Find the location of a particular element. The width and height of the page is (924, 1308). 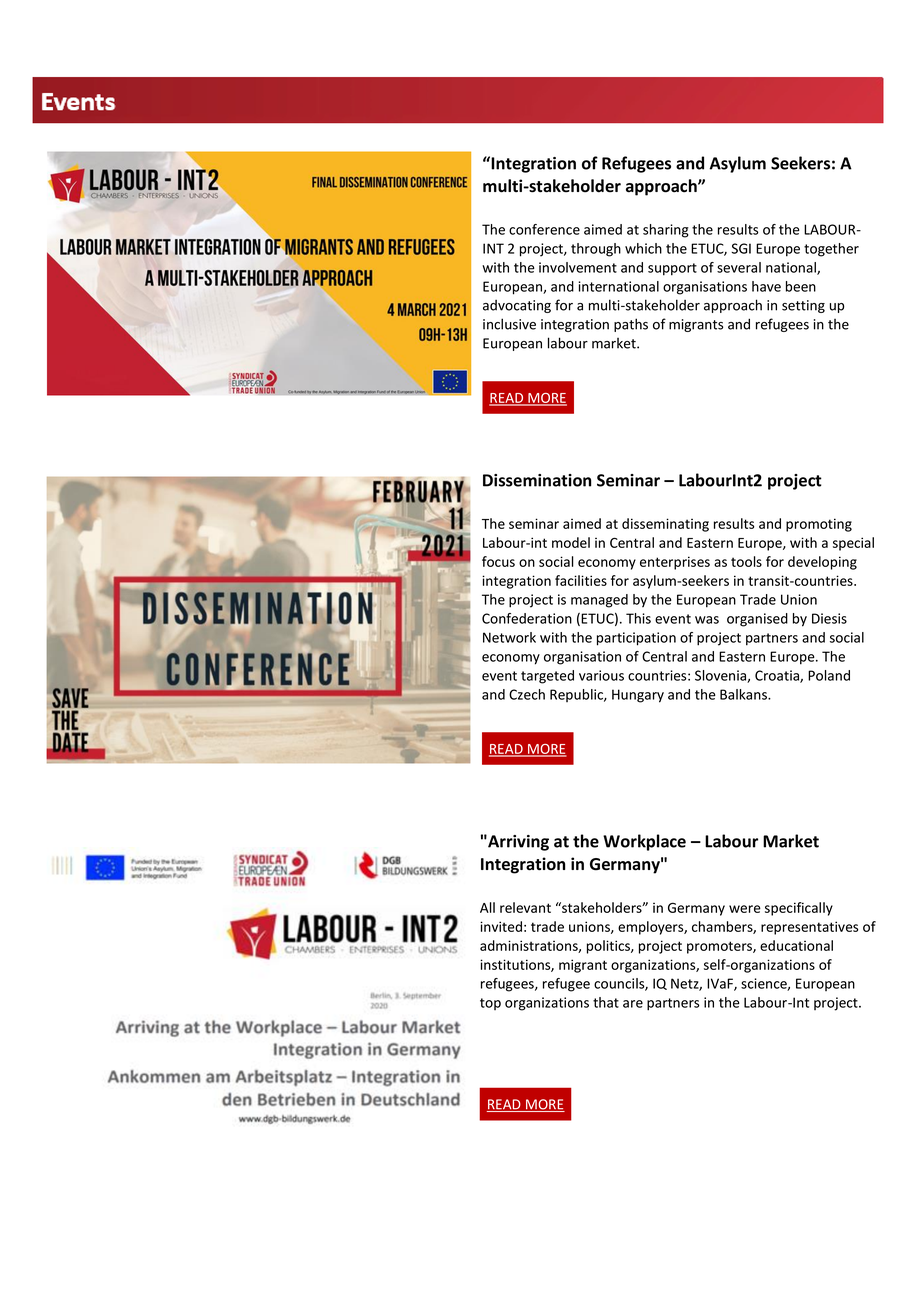

conference is located at coordinates (544, 229).
